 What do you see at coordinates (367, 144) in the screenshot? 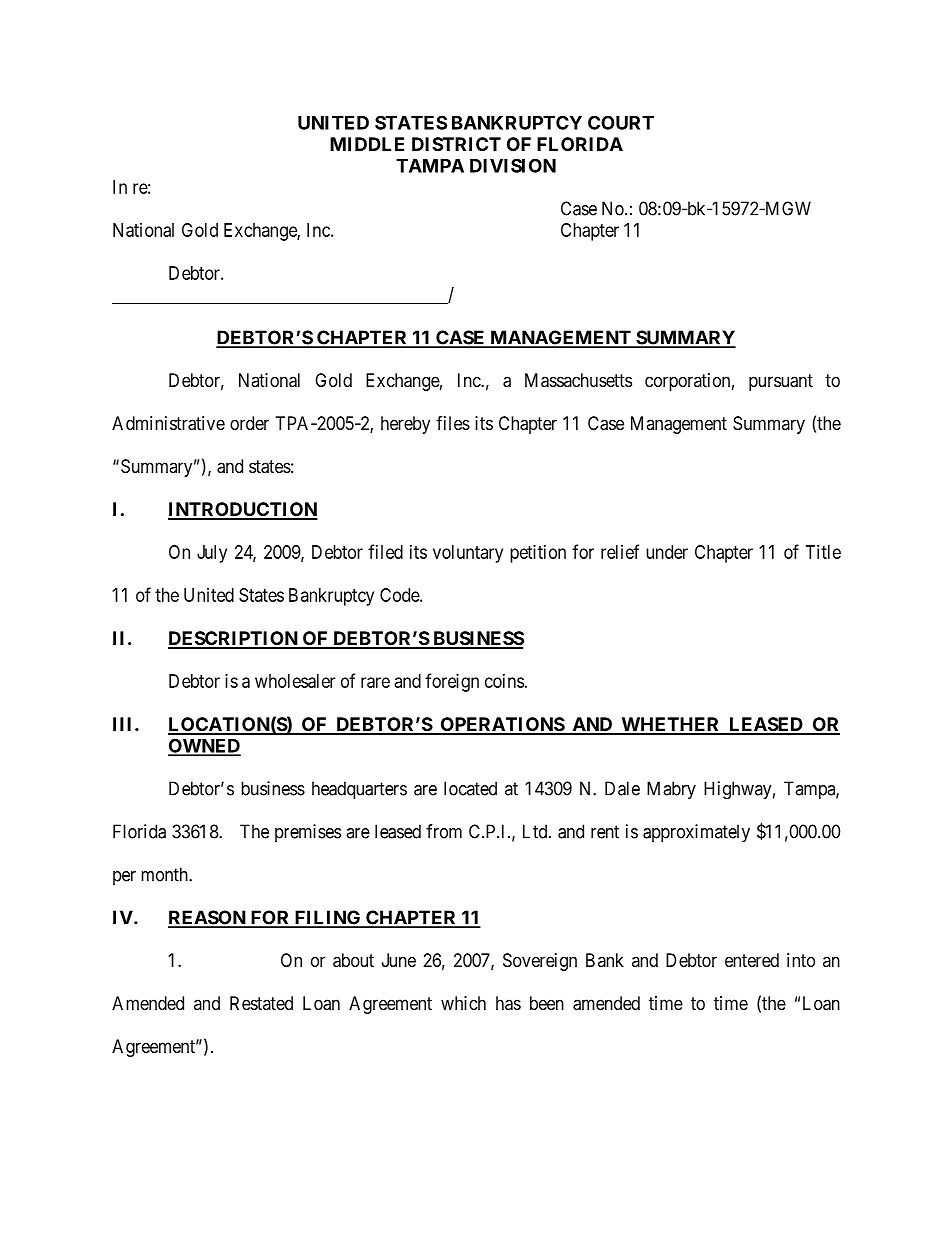
I see `MIDDLE` at bounding box center [367, 144].
